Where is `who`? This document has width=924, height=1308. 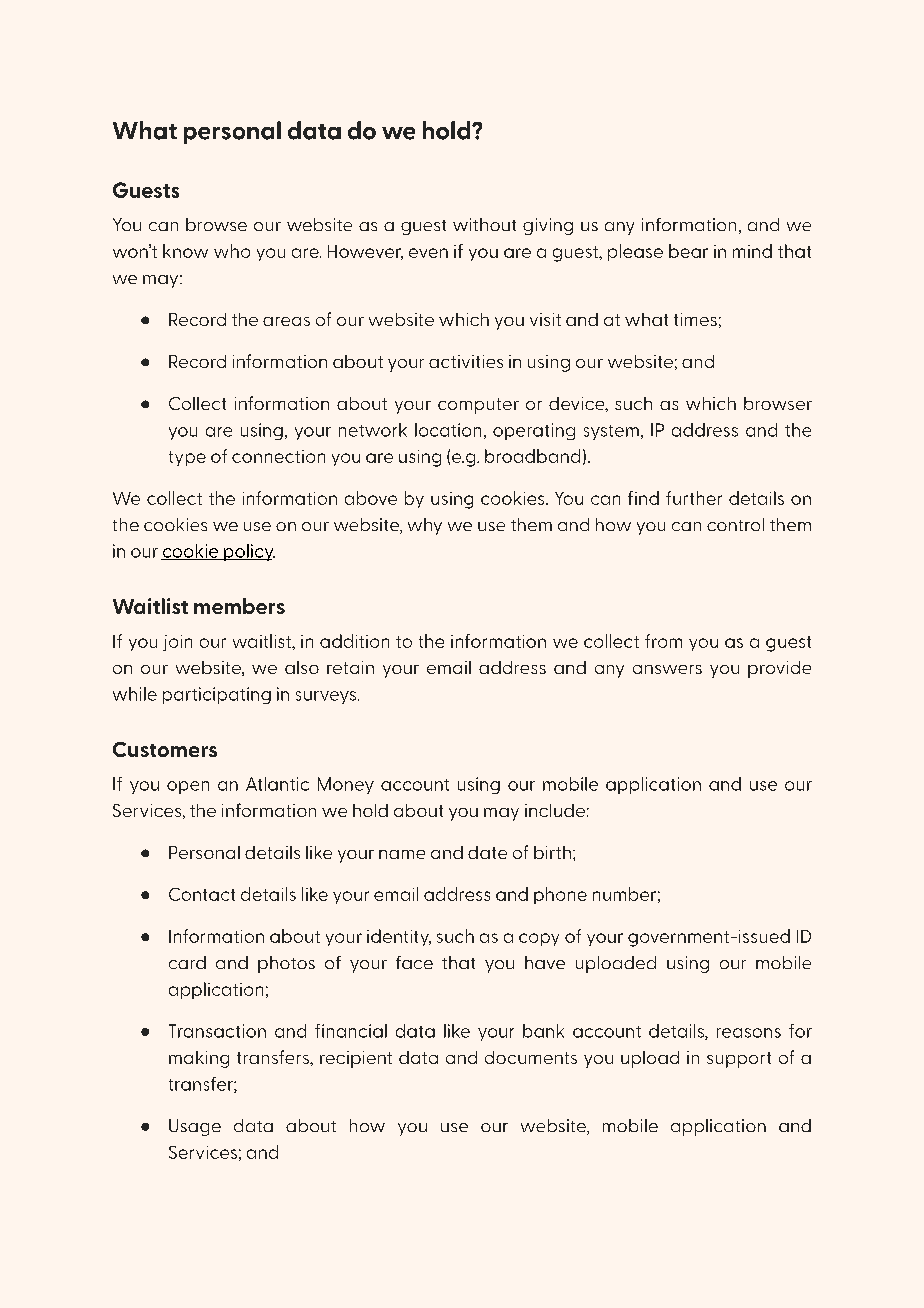
who is located at coordinates (232, 251).
